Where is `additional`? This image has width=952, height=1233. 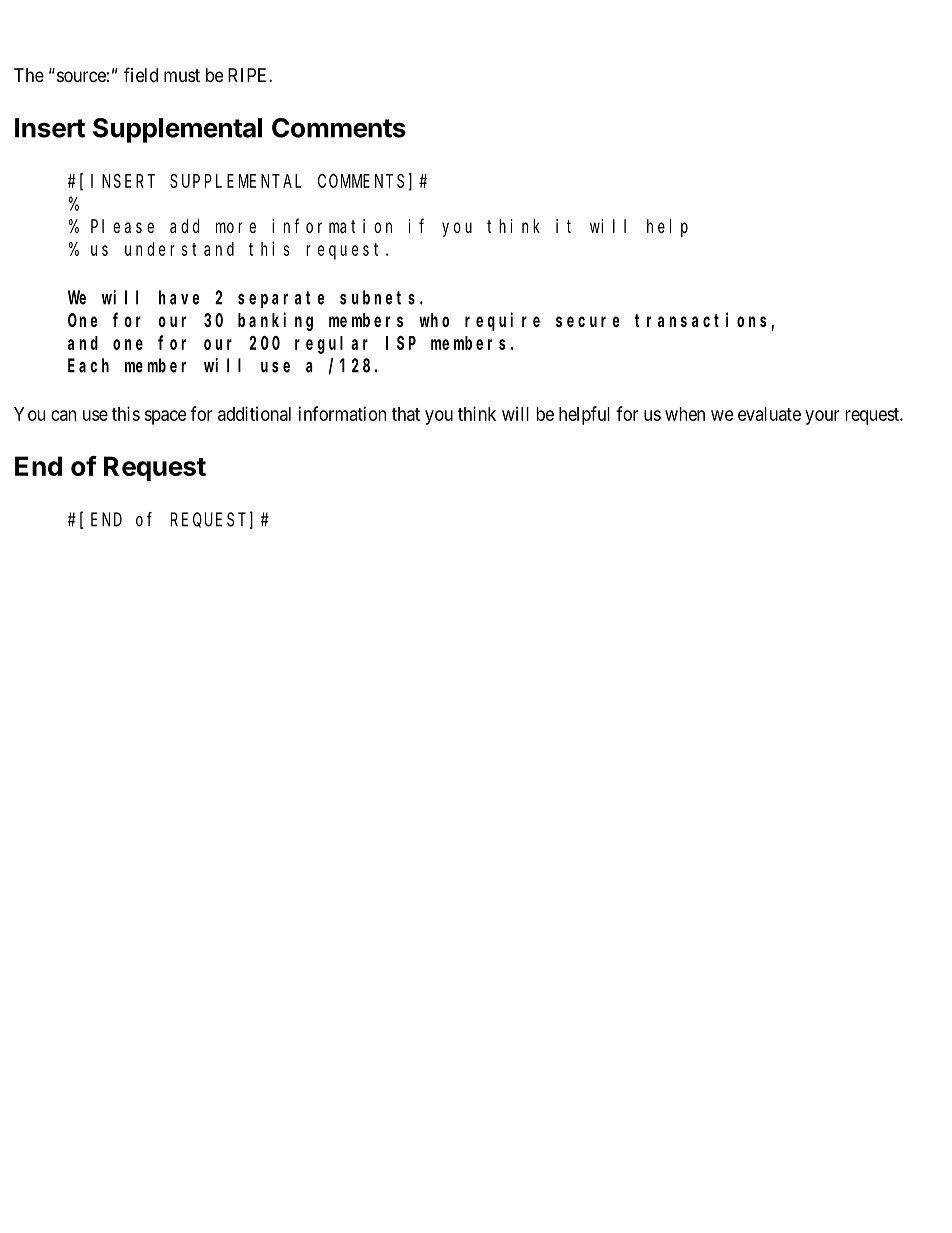
additional is located at coordinates (254, 413).
